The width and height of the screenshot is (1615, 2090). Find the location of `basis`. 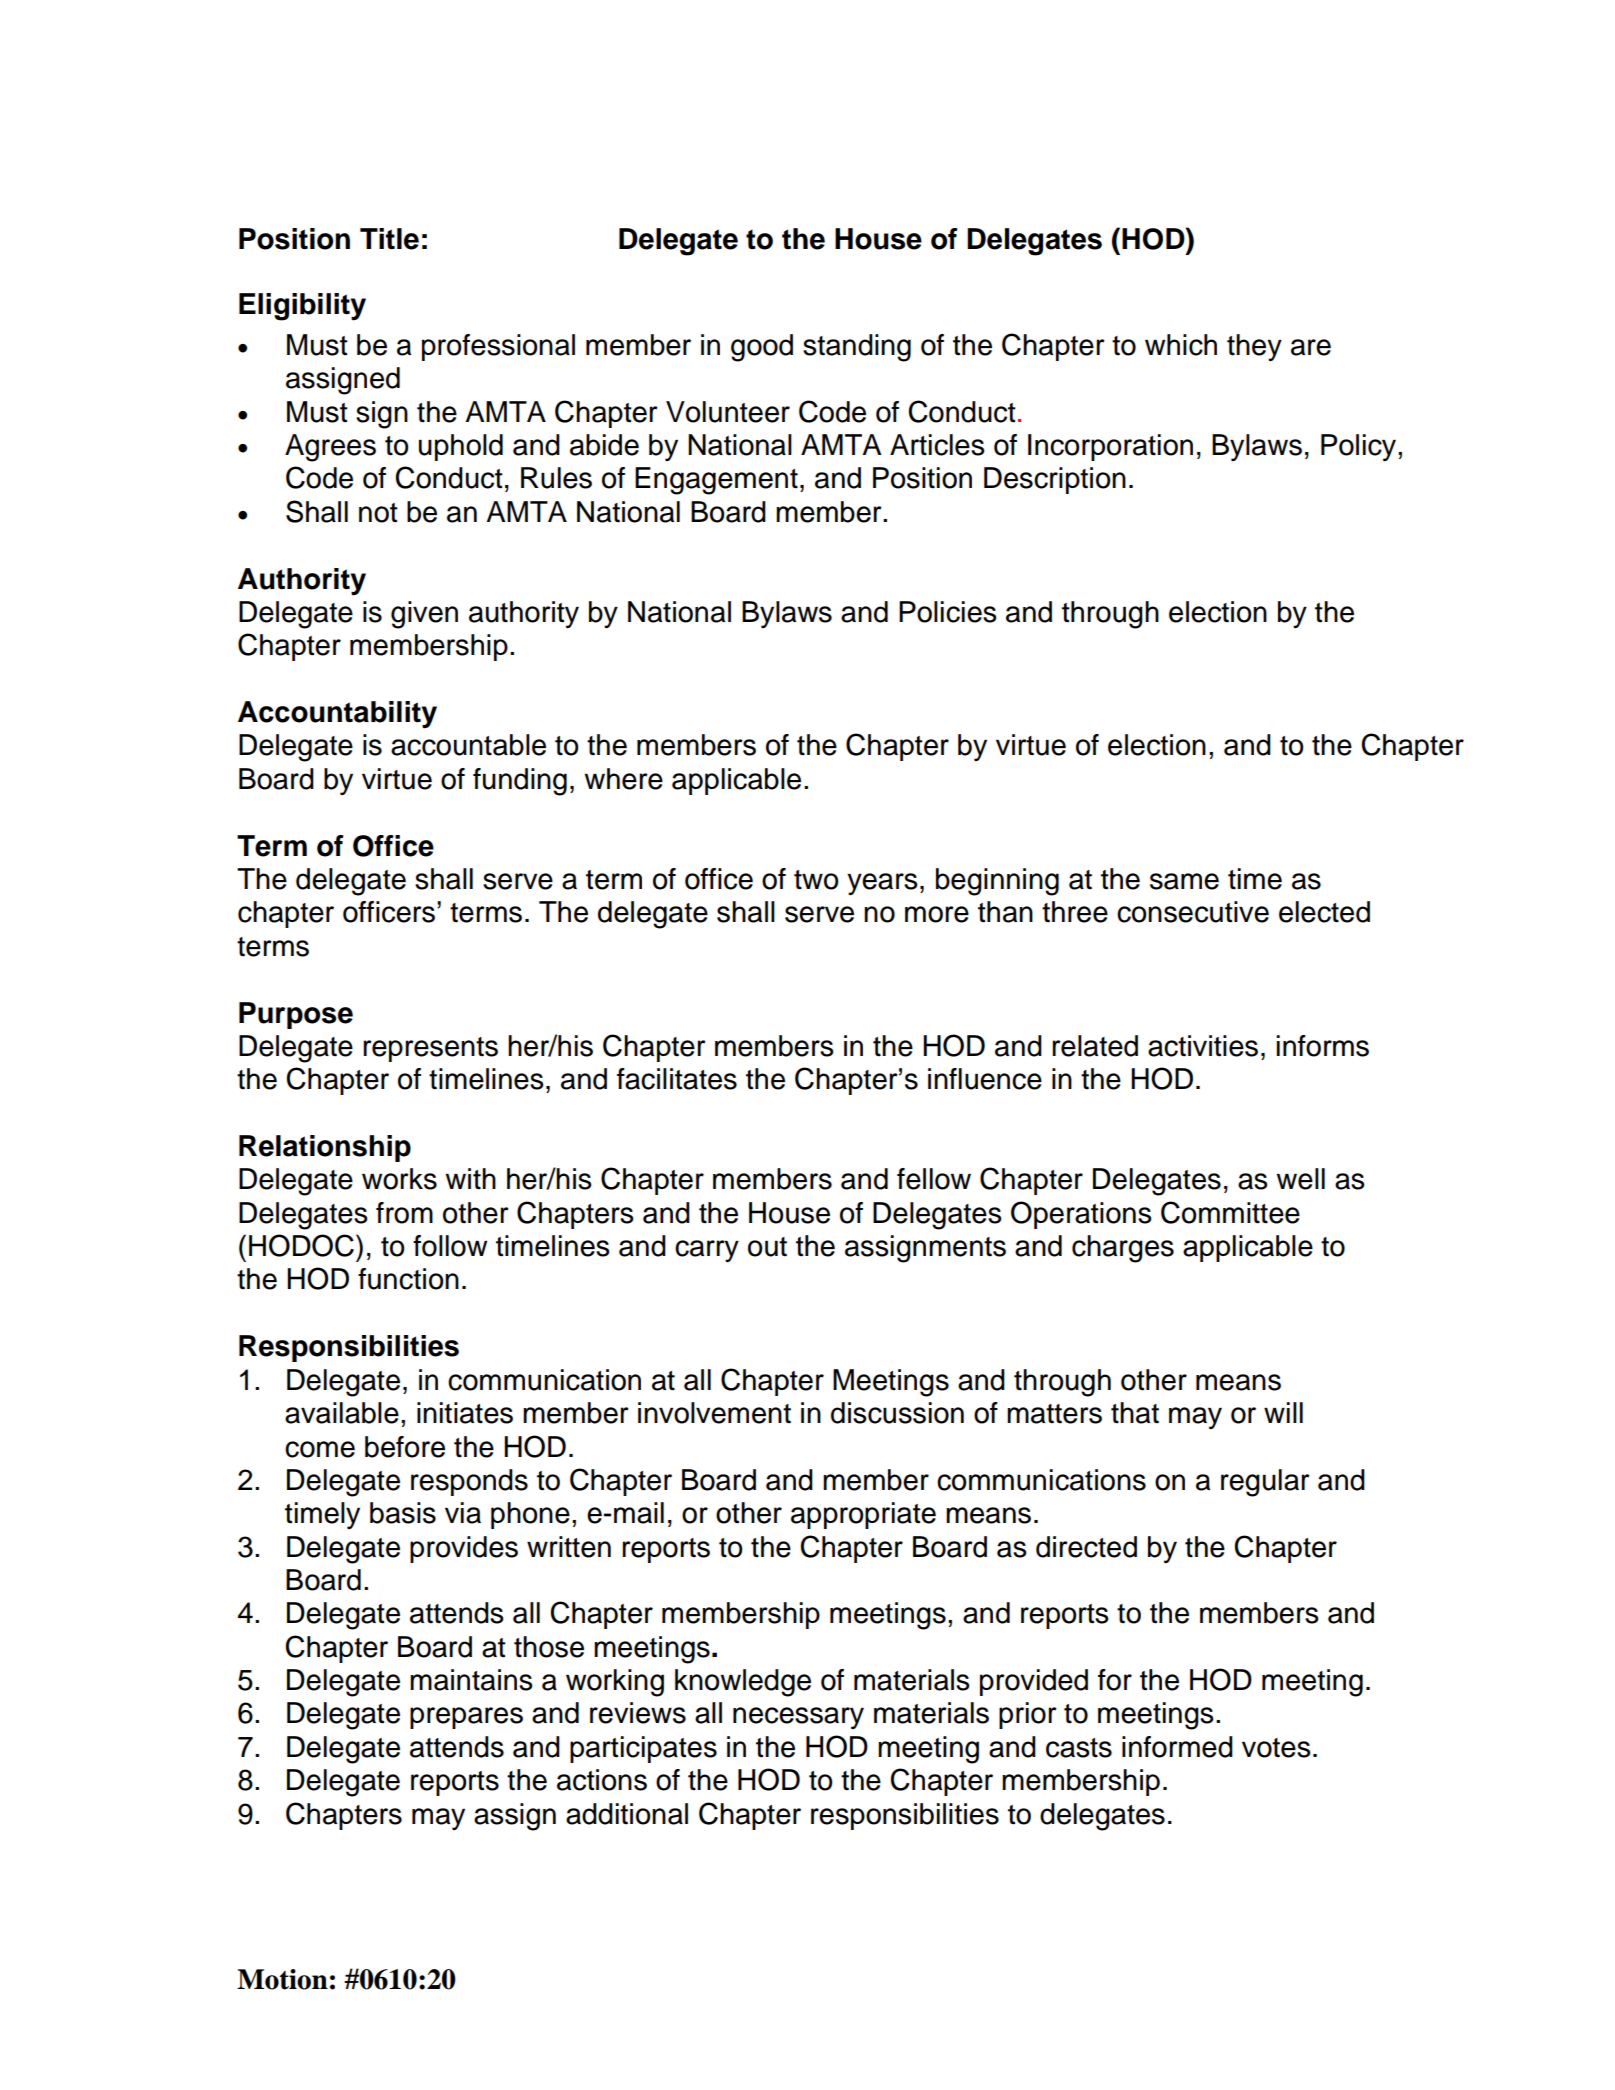

basis is located at coordinates (403, 1513).
